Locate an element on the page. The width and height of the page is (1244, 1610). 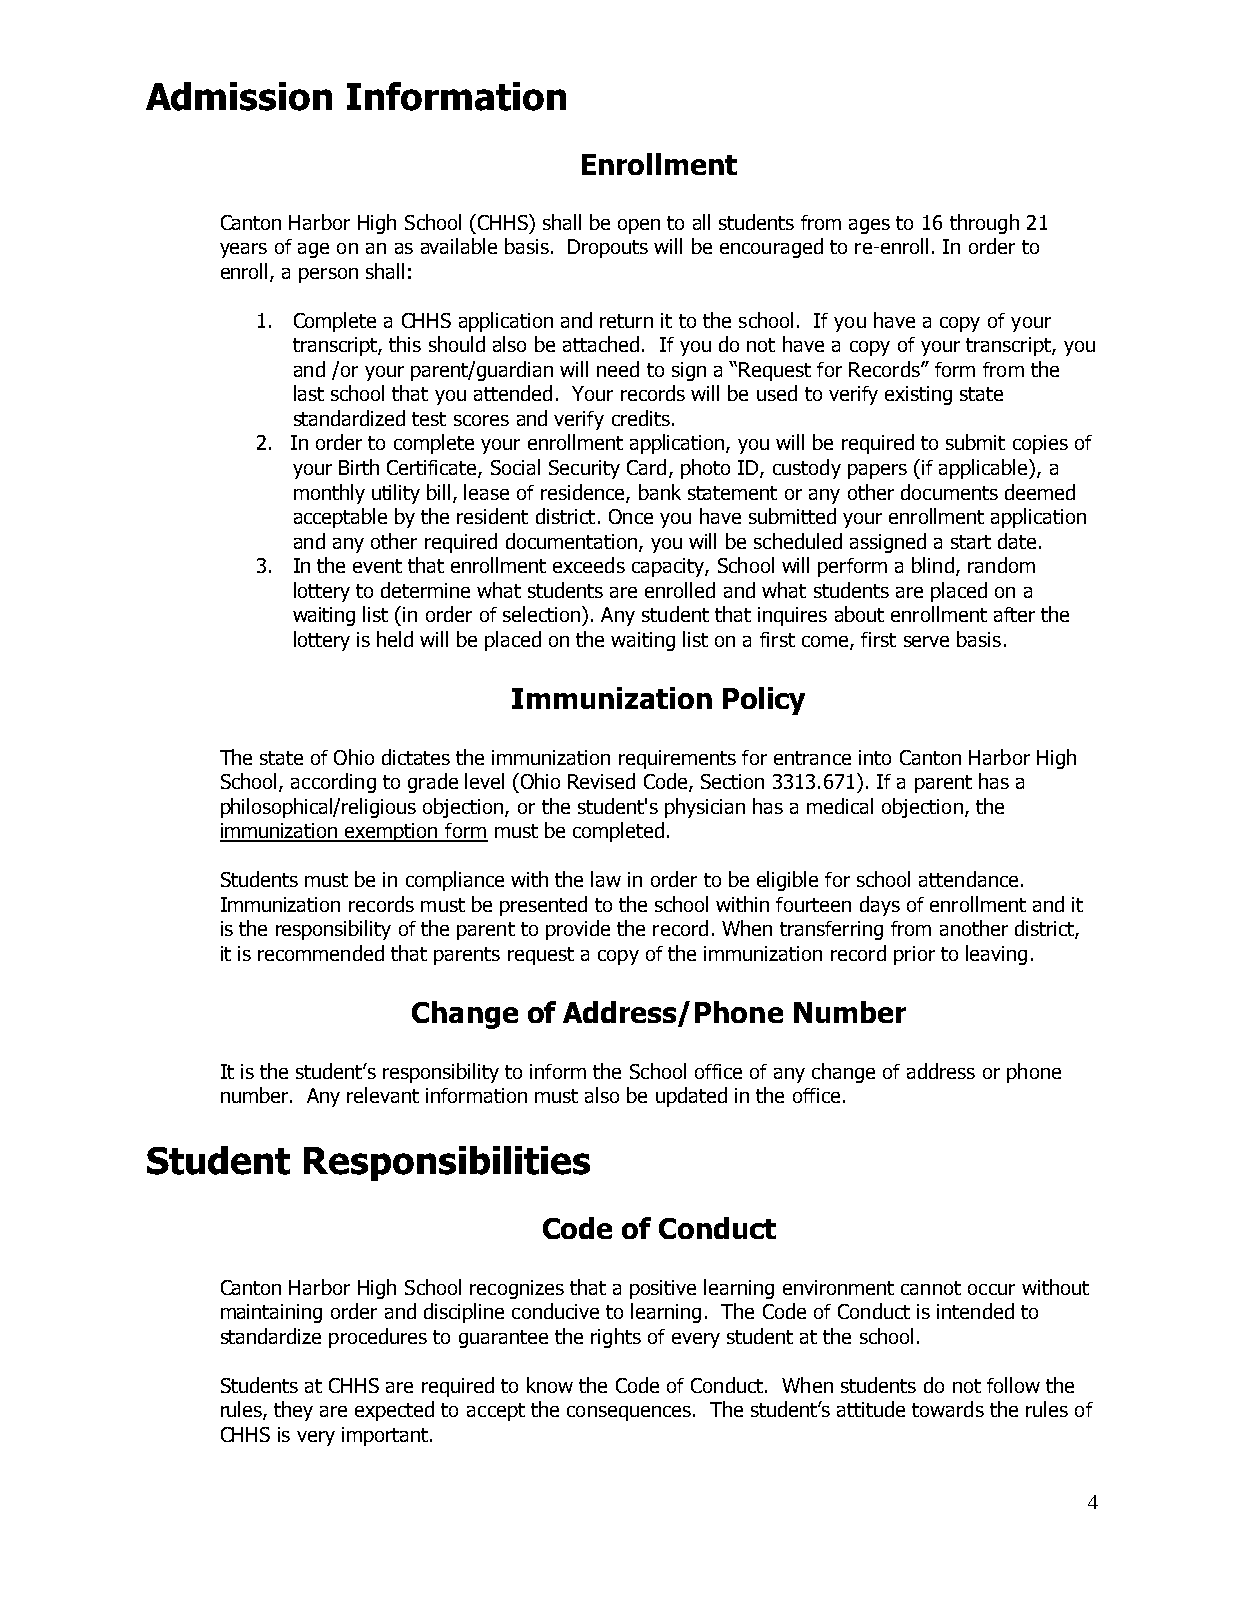
into is located at coordinates (875, 757).
